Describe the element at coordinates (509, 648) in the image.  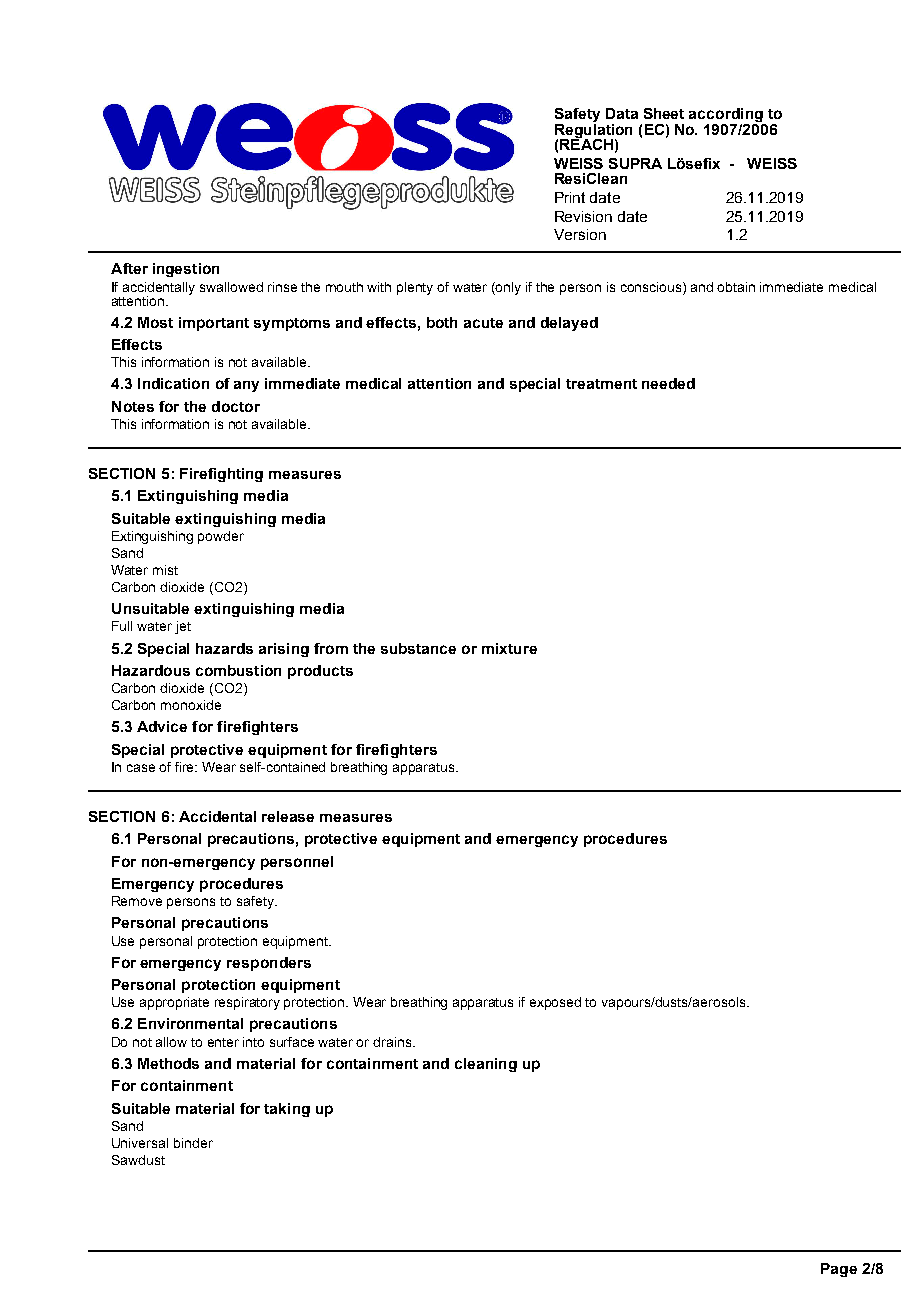
I see `mixture` at that location.
